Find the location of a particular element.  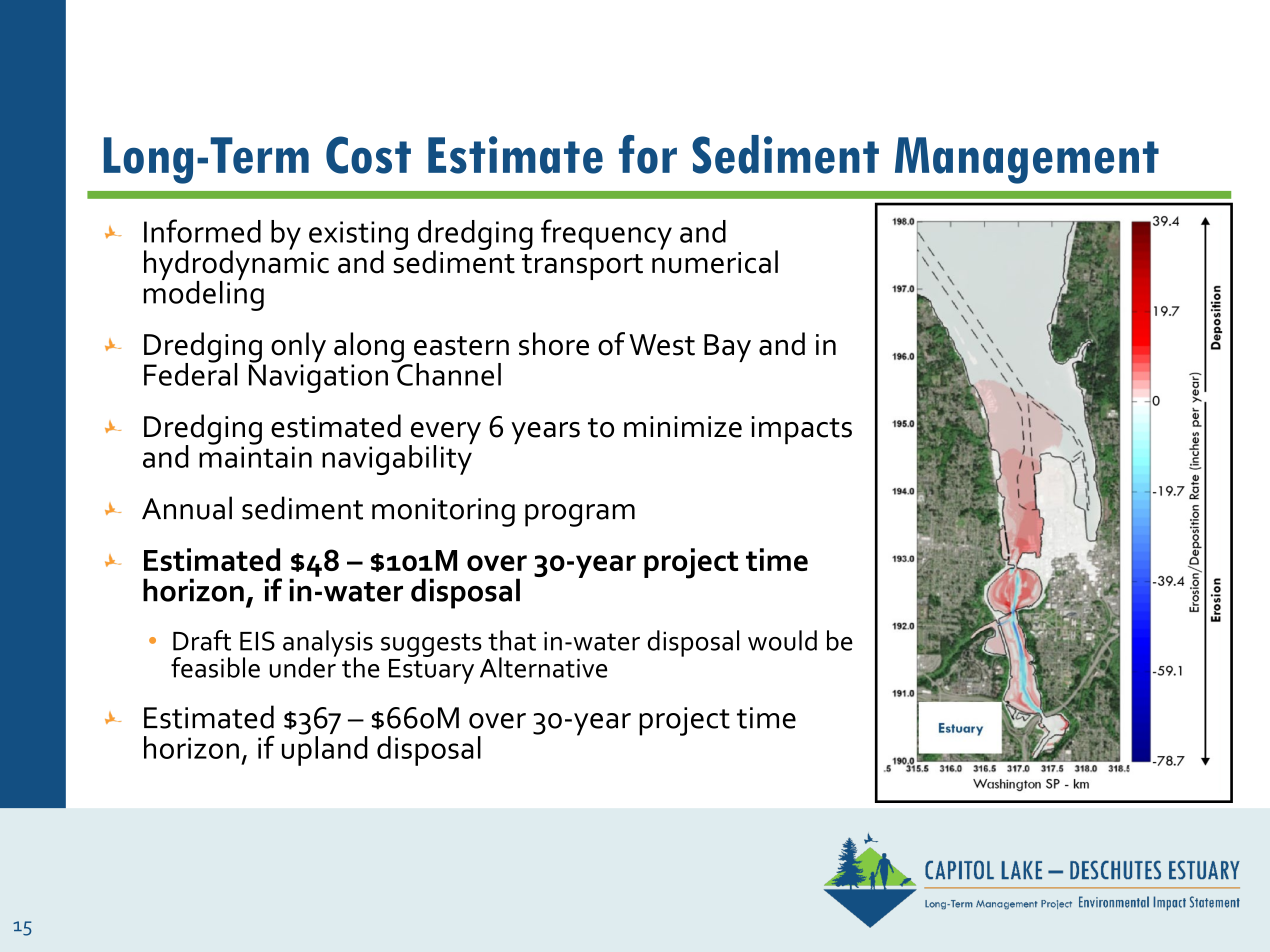

shore is located at coordinates (554, 344).
